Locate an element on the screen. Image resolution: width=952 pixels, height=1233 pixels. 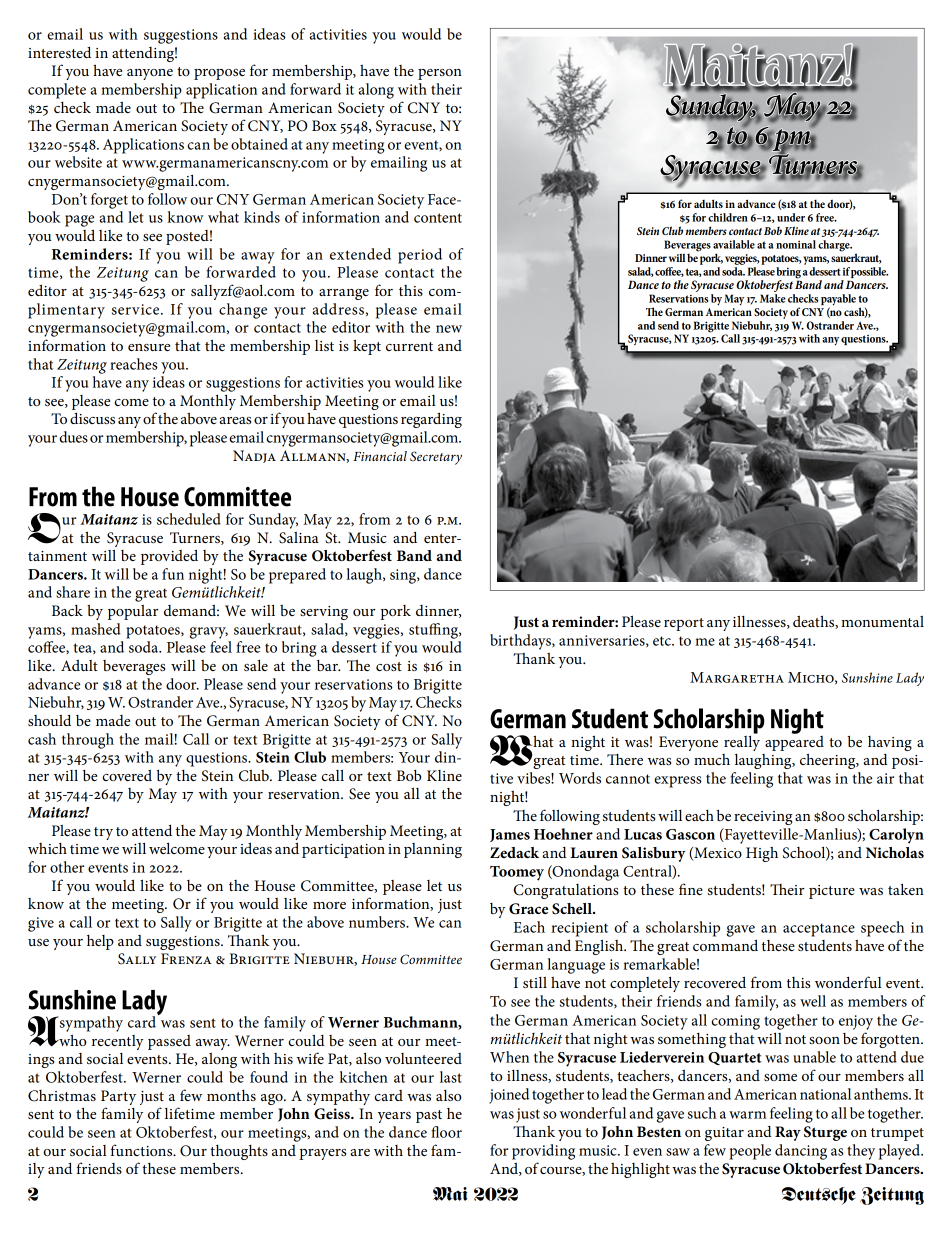
under is located at coordinates (791, 217).
